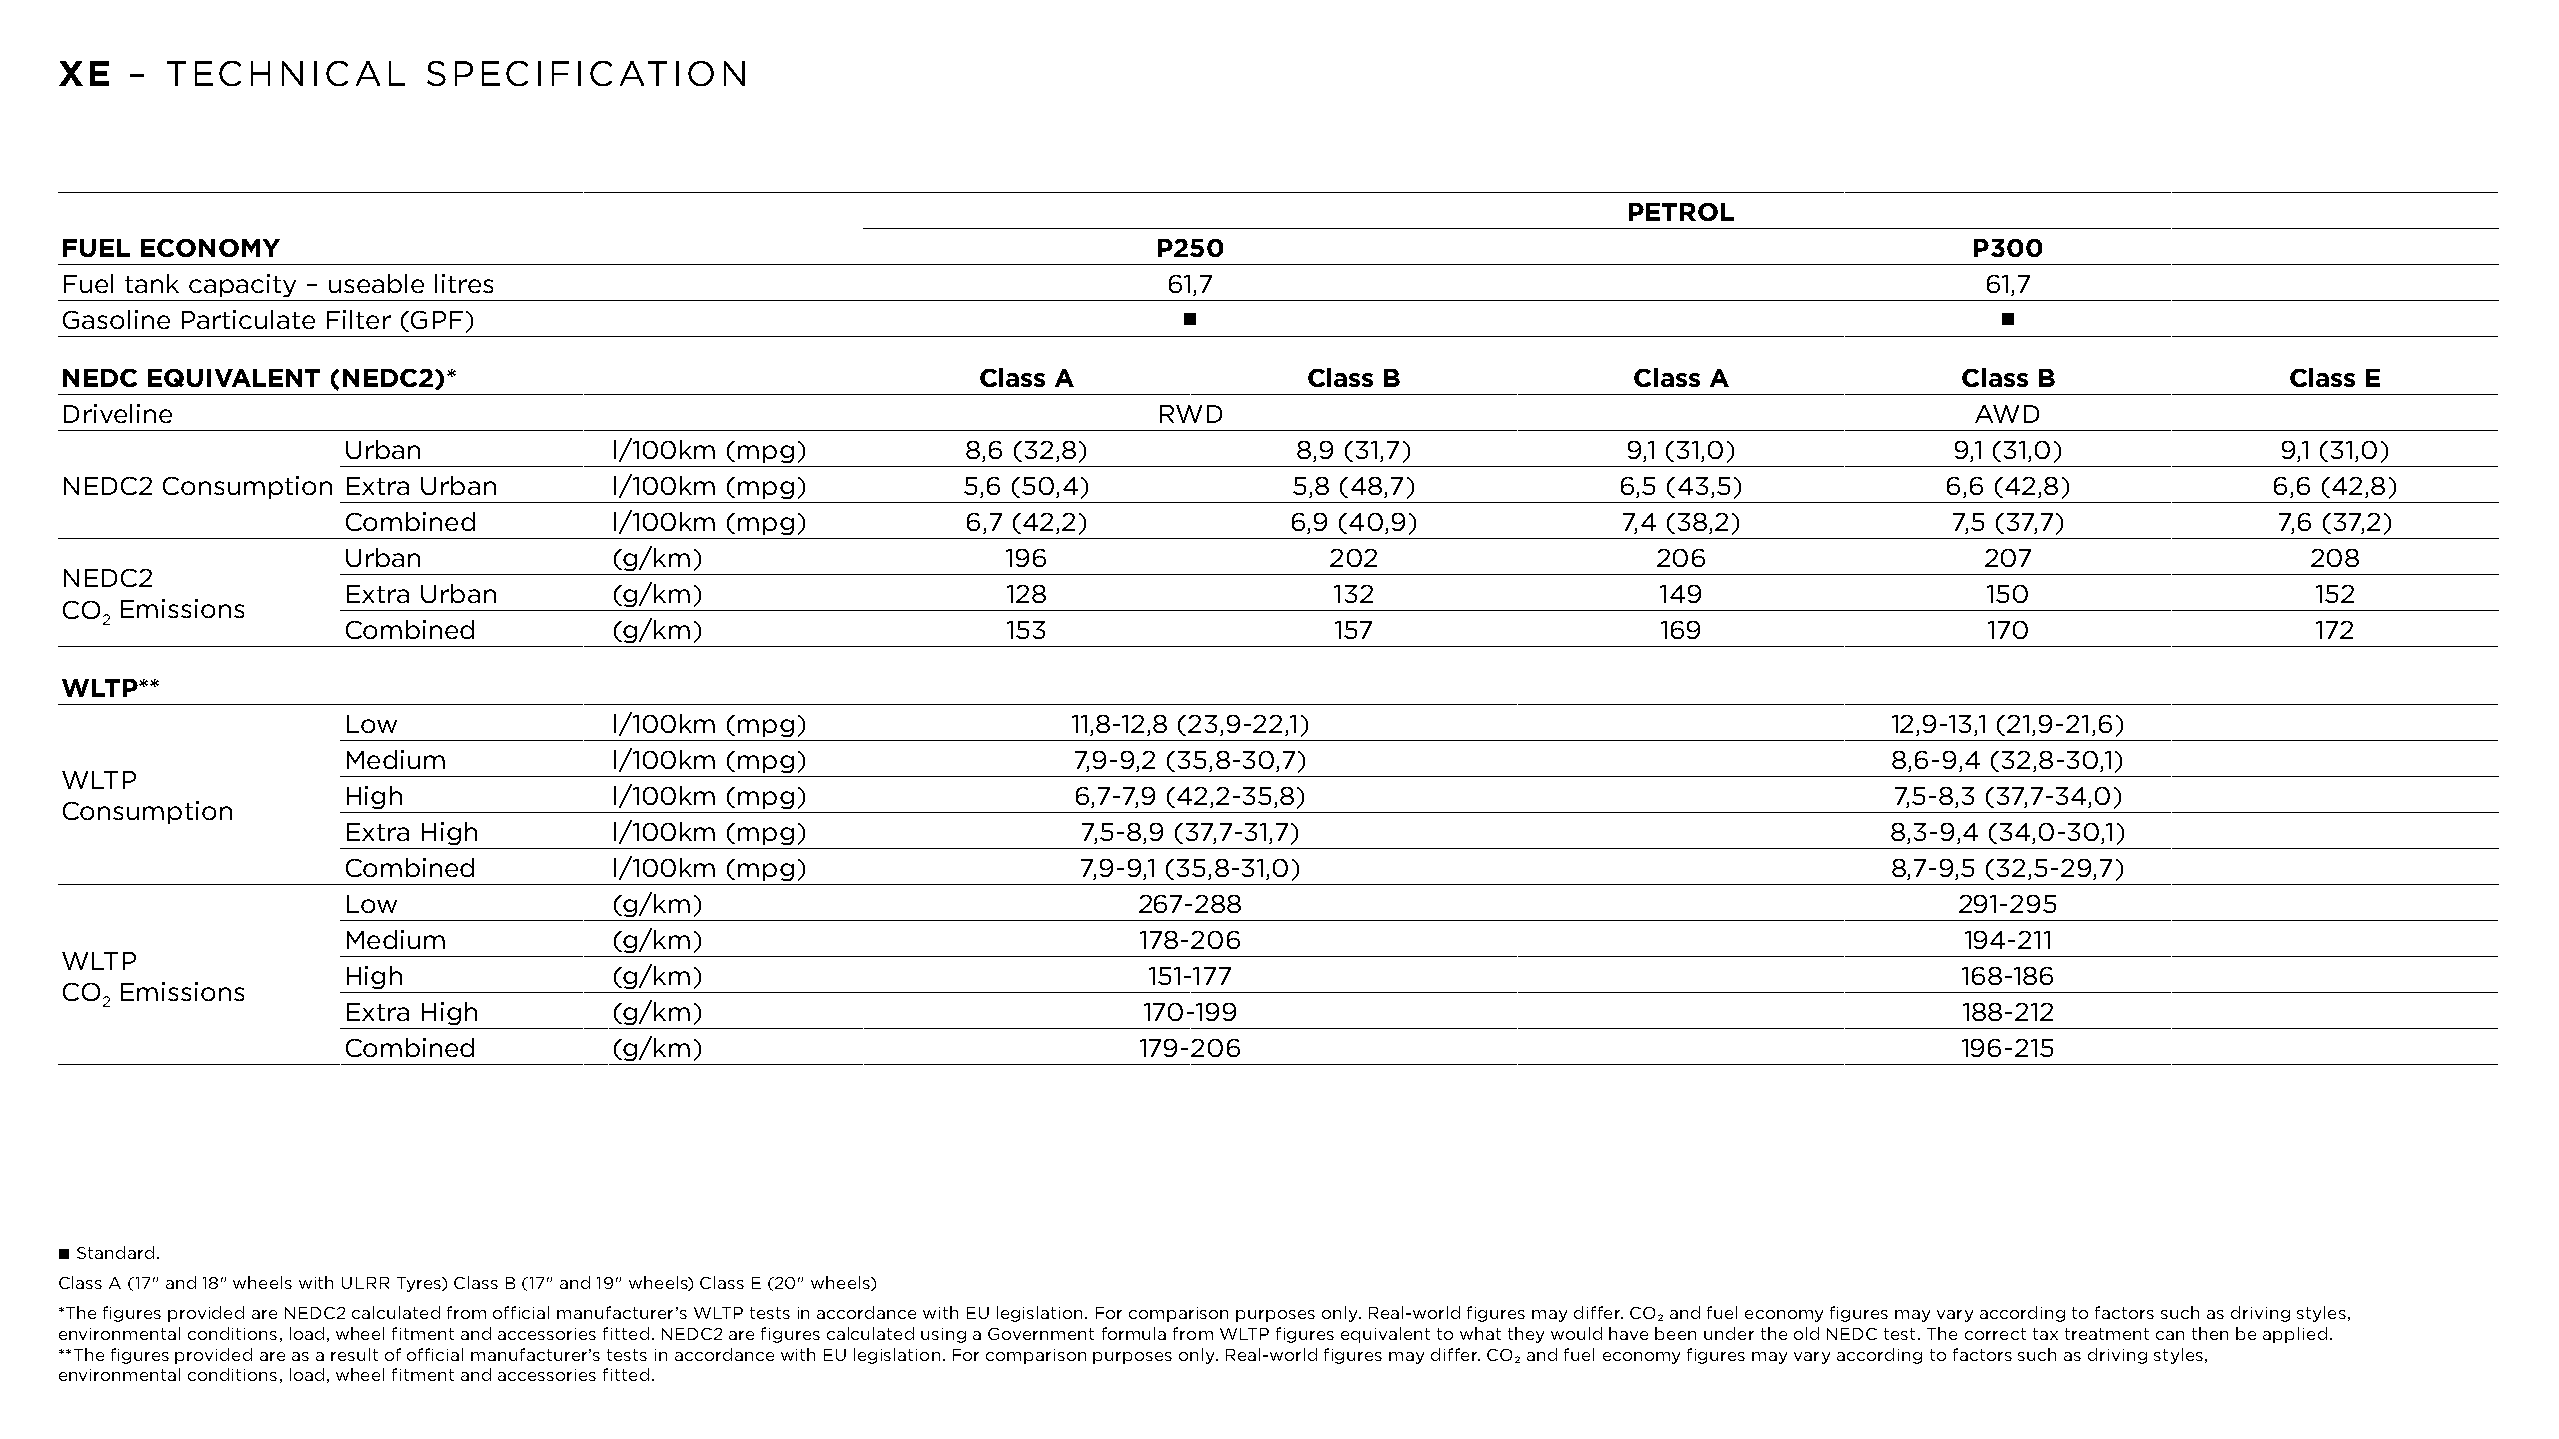  I want to click on PETROL, so click(1681, 212).
